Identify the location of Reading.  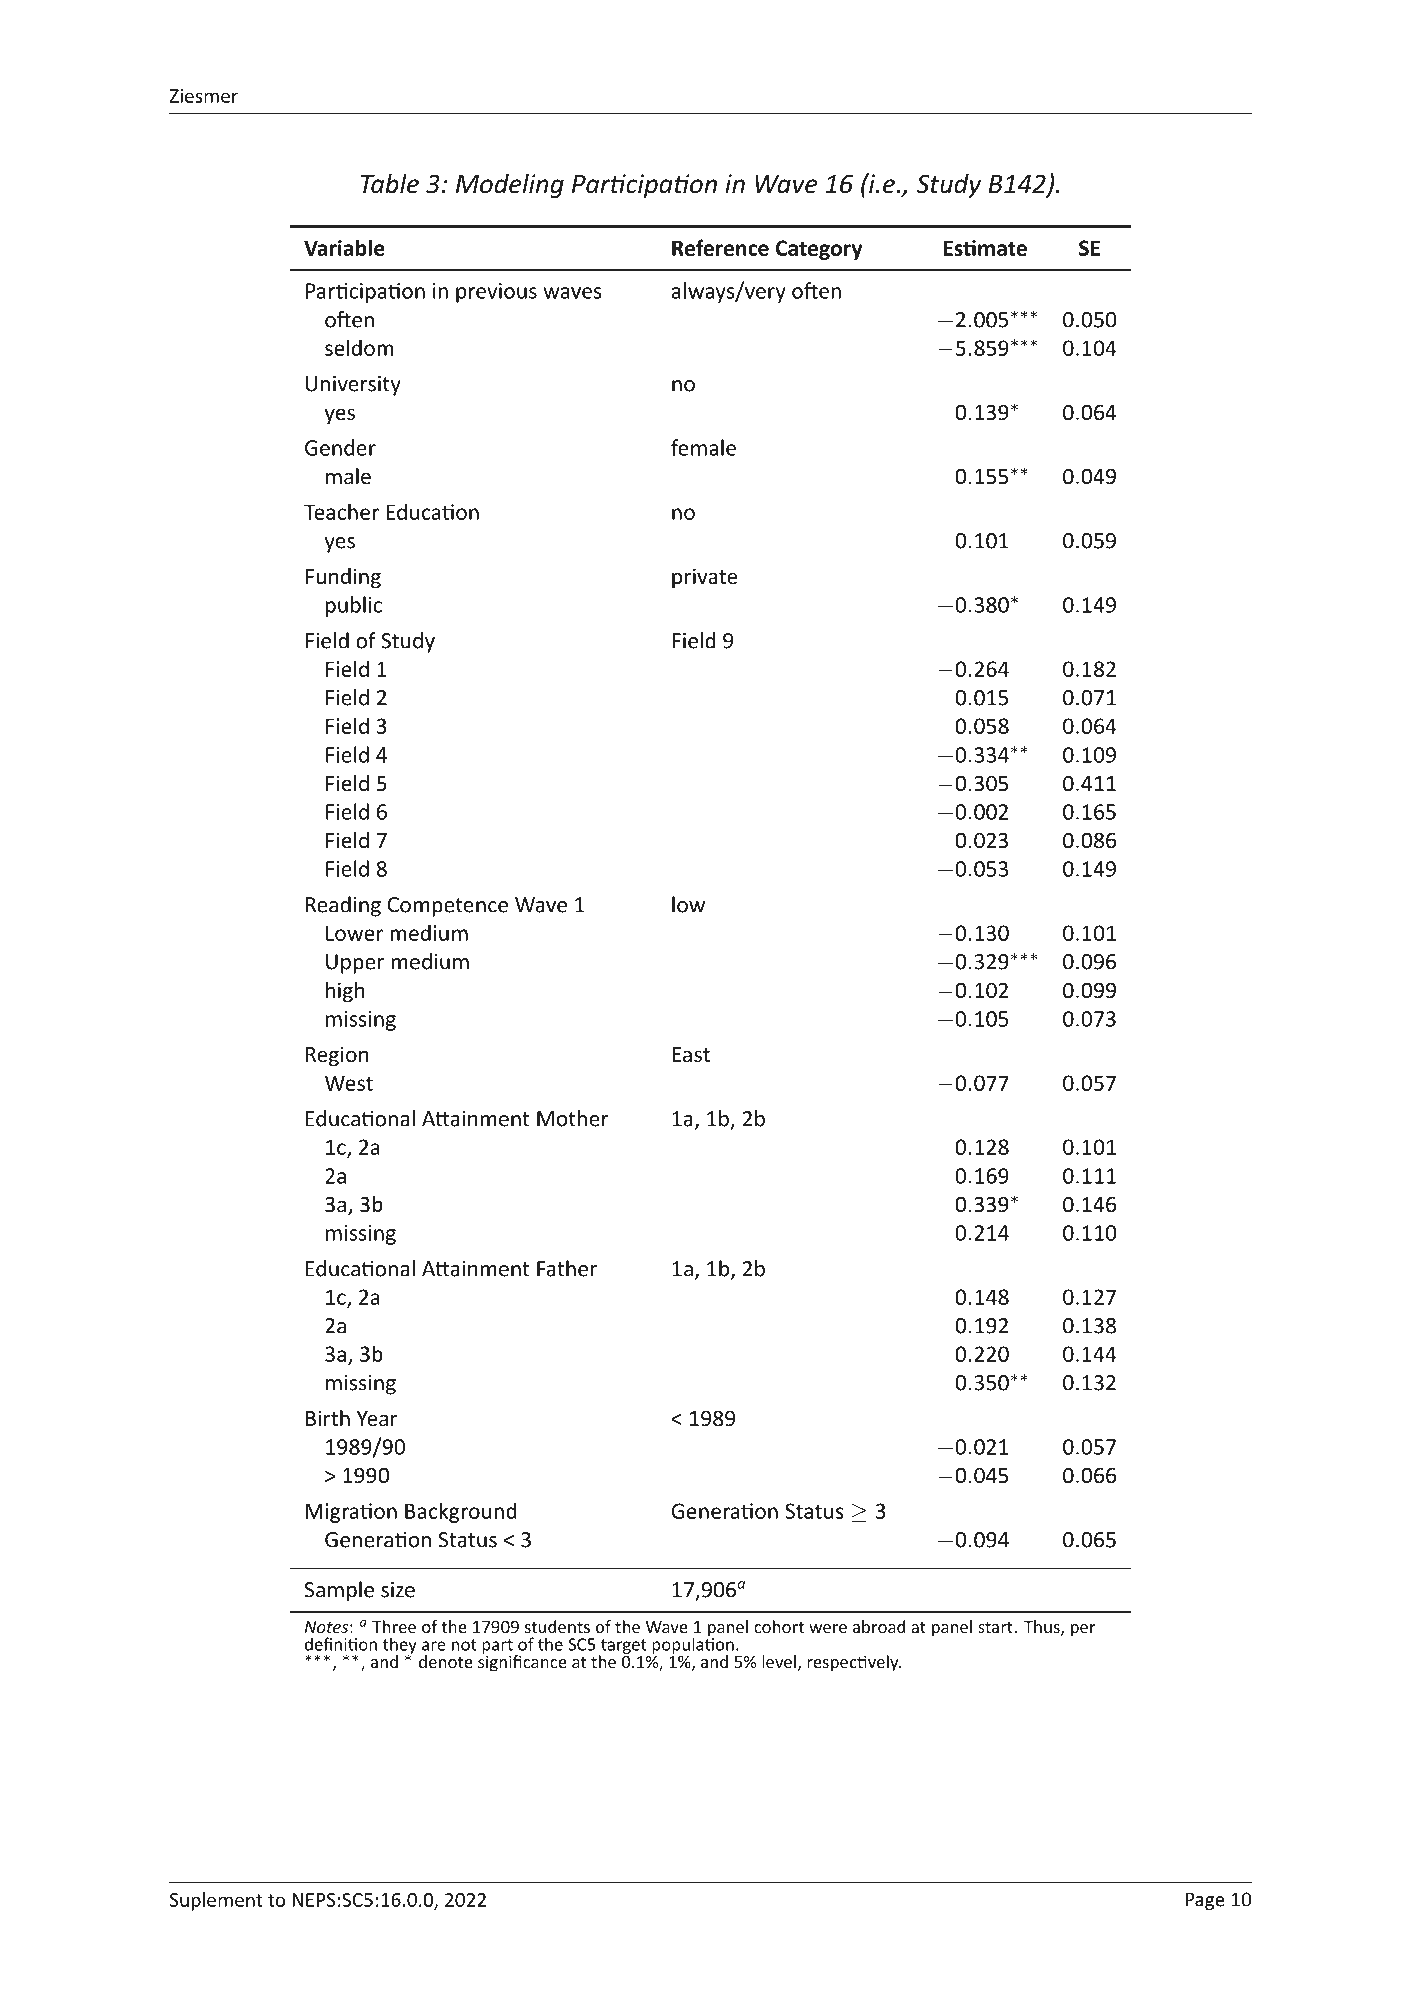
(343, 906).
